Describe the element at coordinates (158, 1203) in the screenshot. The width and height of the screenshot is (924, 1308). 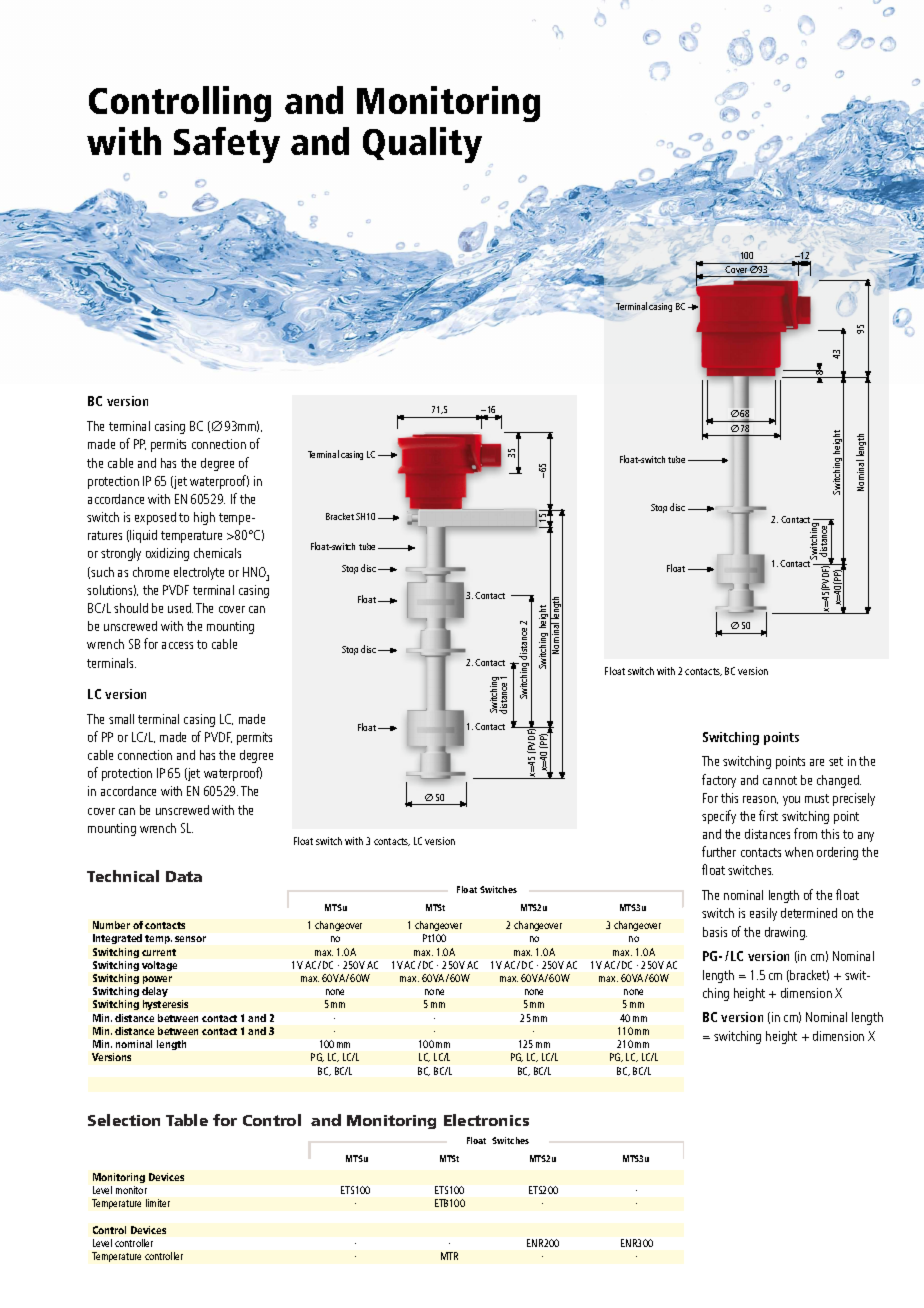
I see `limiter` at that location.
